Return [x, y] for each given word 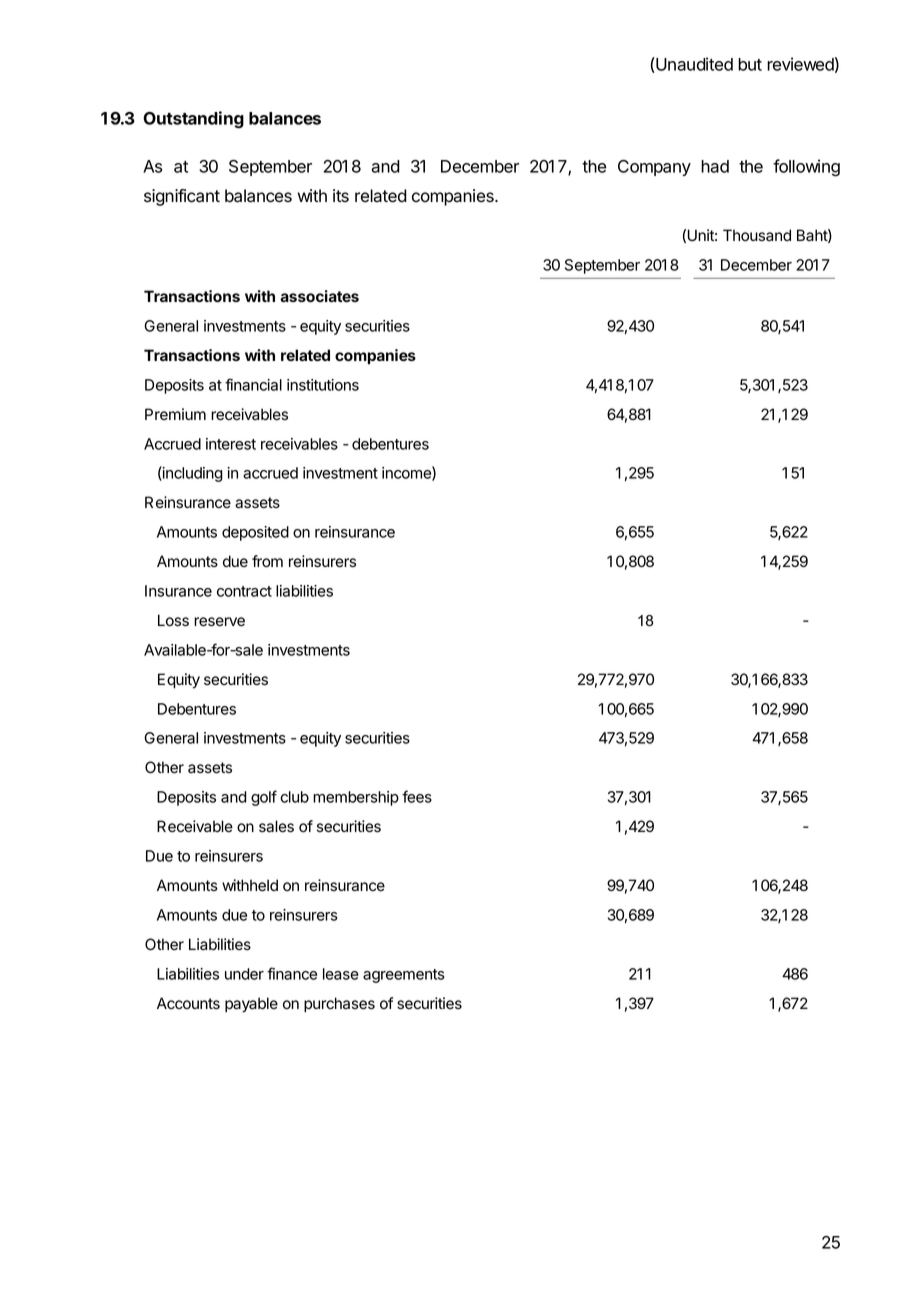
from [267, 561]
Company [654, 168]
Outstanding [193, 120]
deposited [255, 533]
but [750, 64]
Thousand [757, 235]
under [244, 974]
